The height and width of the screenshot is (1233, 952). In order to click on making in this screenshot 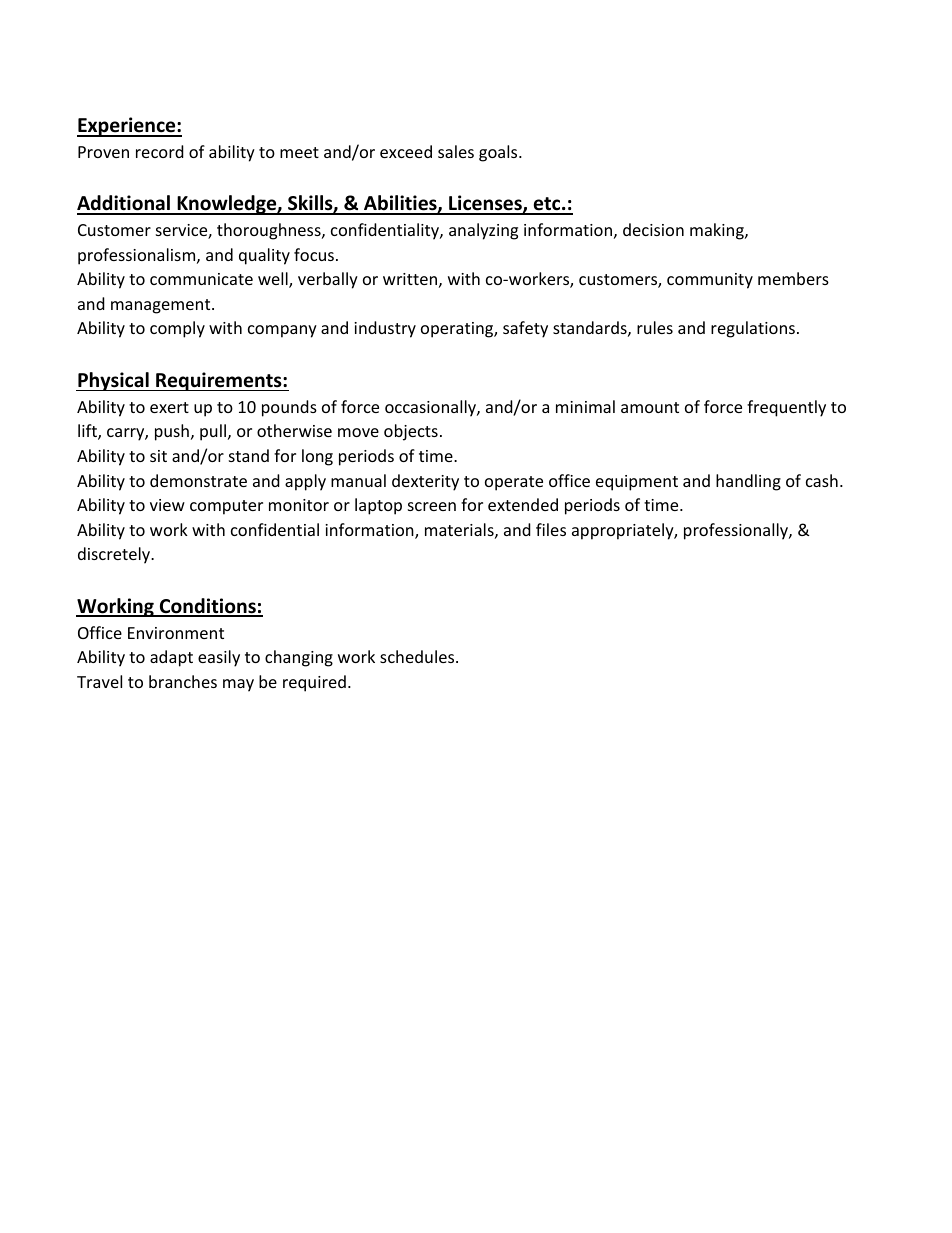, I will do `click(718, 231)`.
